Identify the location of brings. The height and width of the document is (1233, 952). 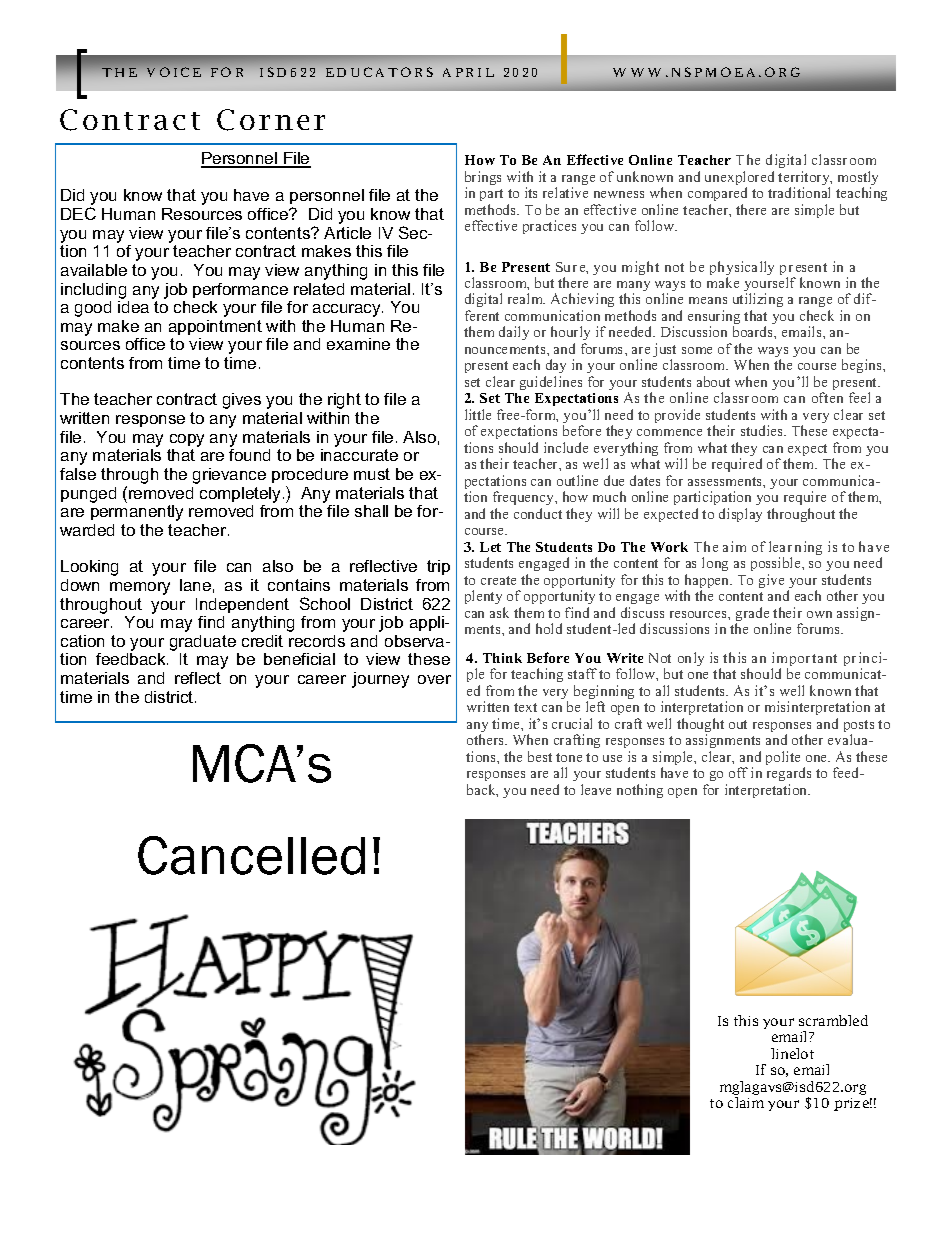
(483, 179).
